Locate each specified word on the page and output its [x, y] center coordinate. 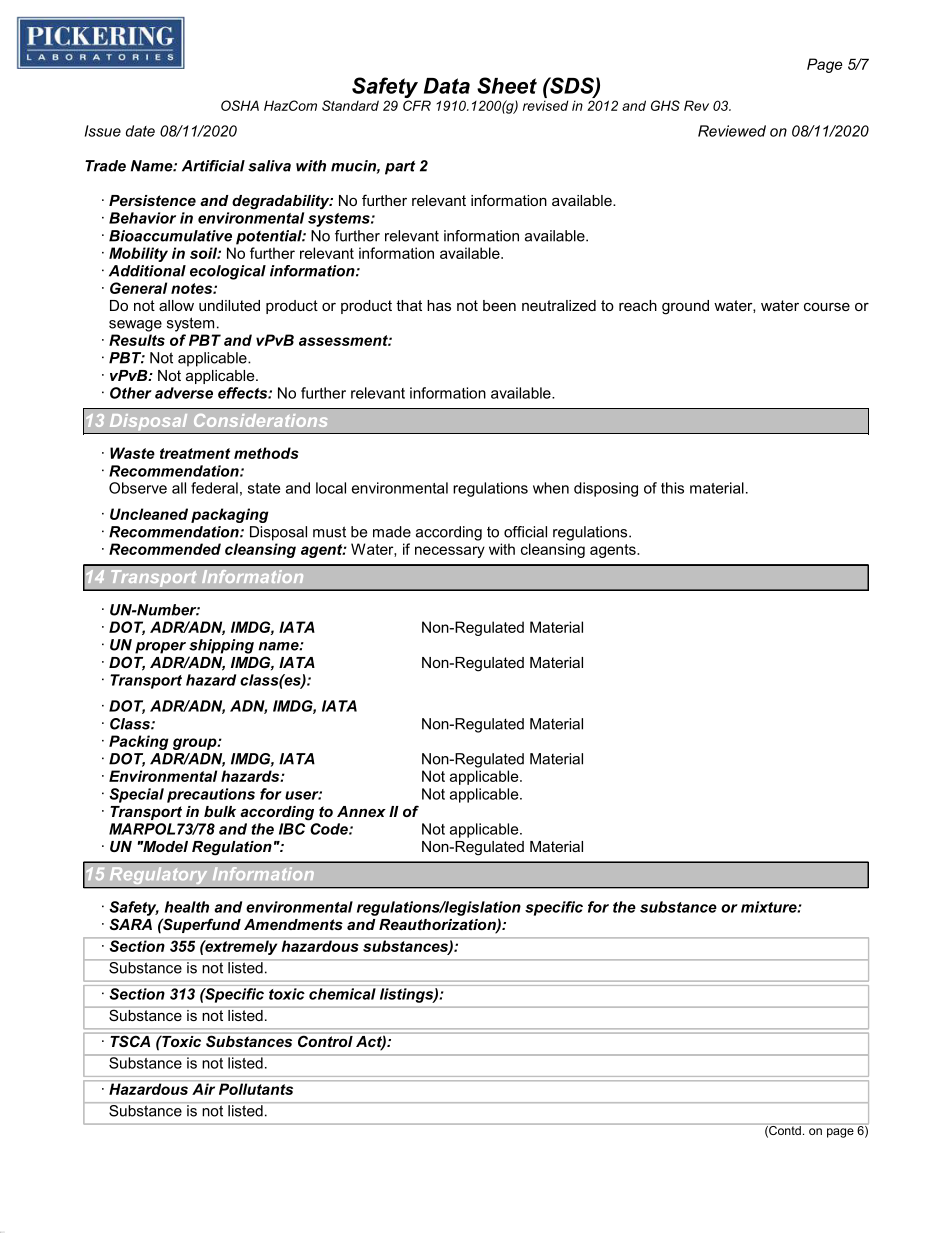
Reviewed [732, 131]
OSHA [240, 105]
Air [203, 1089]
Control [325, 1040]
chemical [342, 994]
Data [447, 86]
